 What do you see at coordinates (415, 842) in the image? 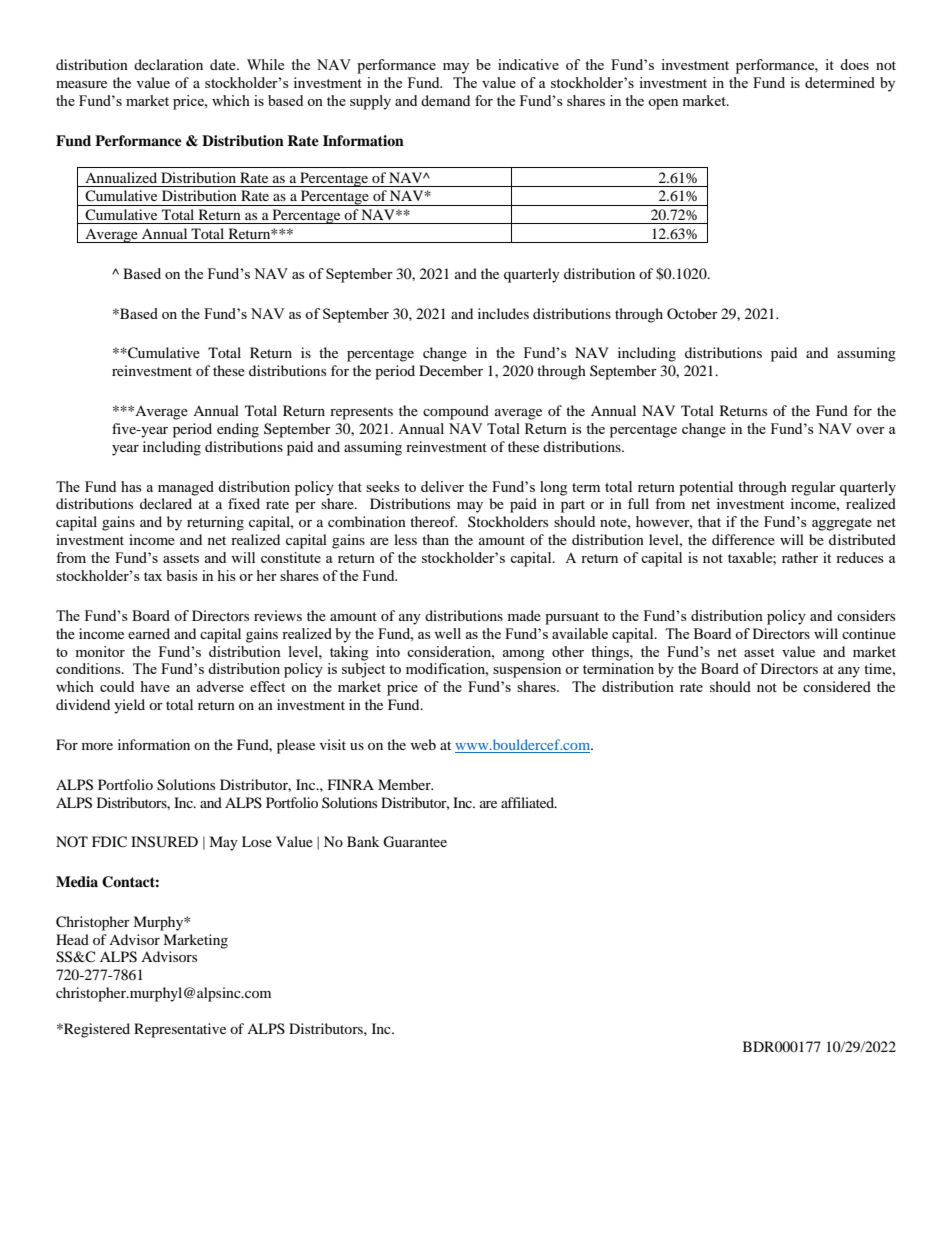
I see `Guarantee` at bounding box center [415, 842].
